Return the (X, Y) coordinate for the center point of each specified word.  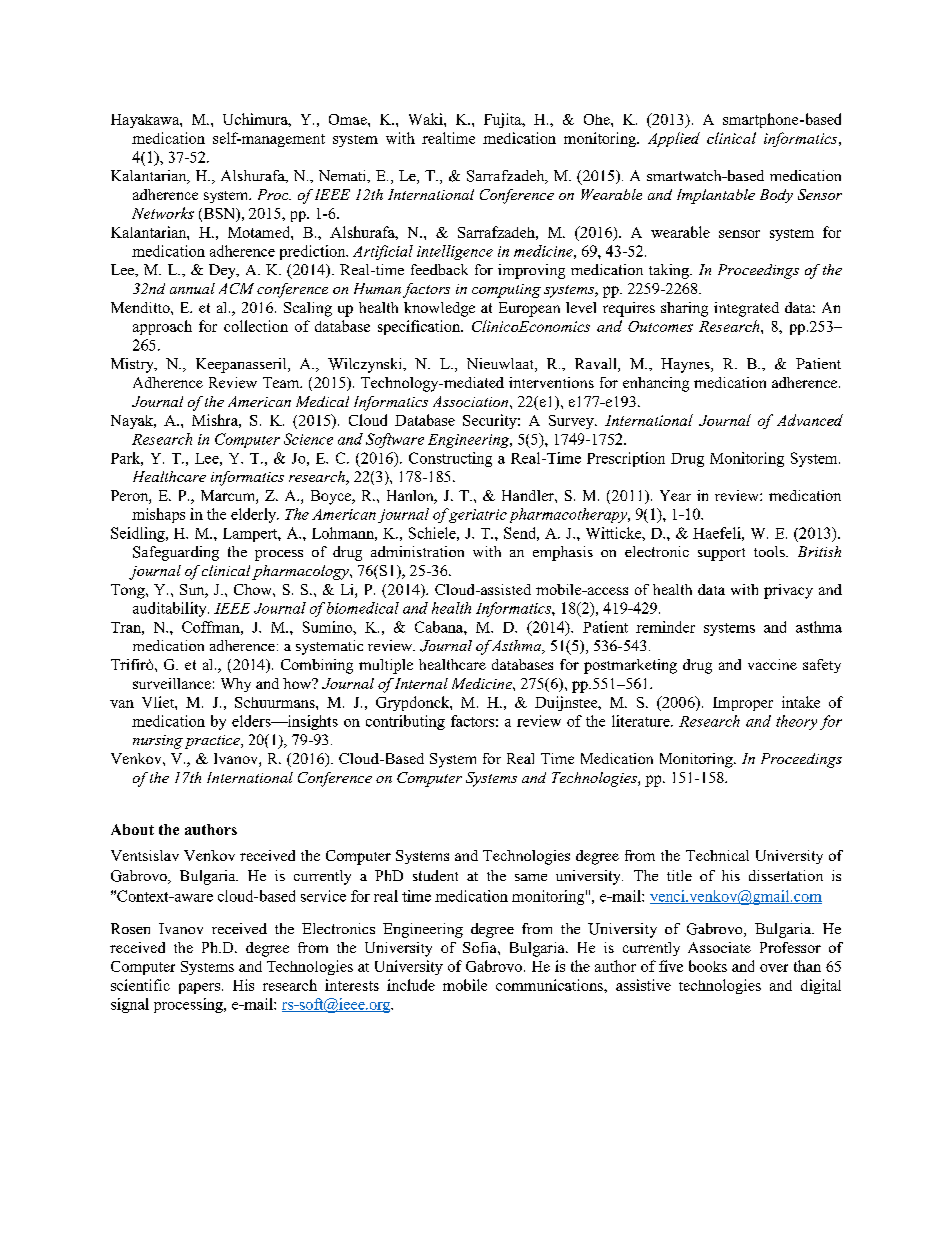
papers (199, 988)
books (708, 966)
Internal (421, 683)
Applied (674, 139)
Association (472, 401)
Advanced (810, 420)
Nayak (133, 422)
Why (236, 685)
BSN (219, 214)
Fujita (504, 120)
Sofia (481, 947)
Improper (743, 704)
